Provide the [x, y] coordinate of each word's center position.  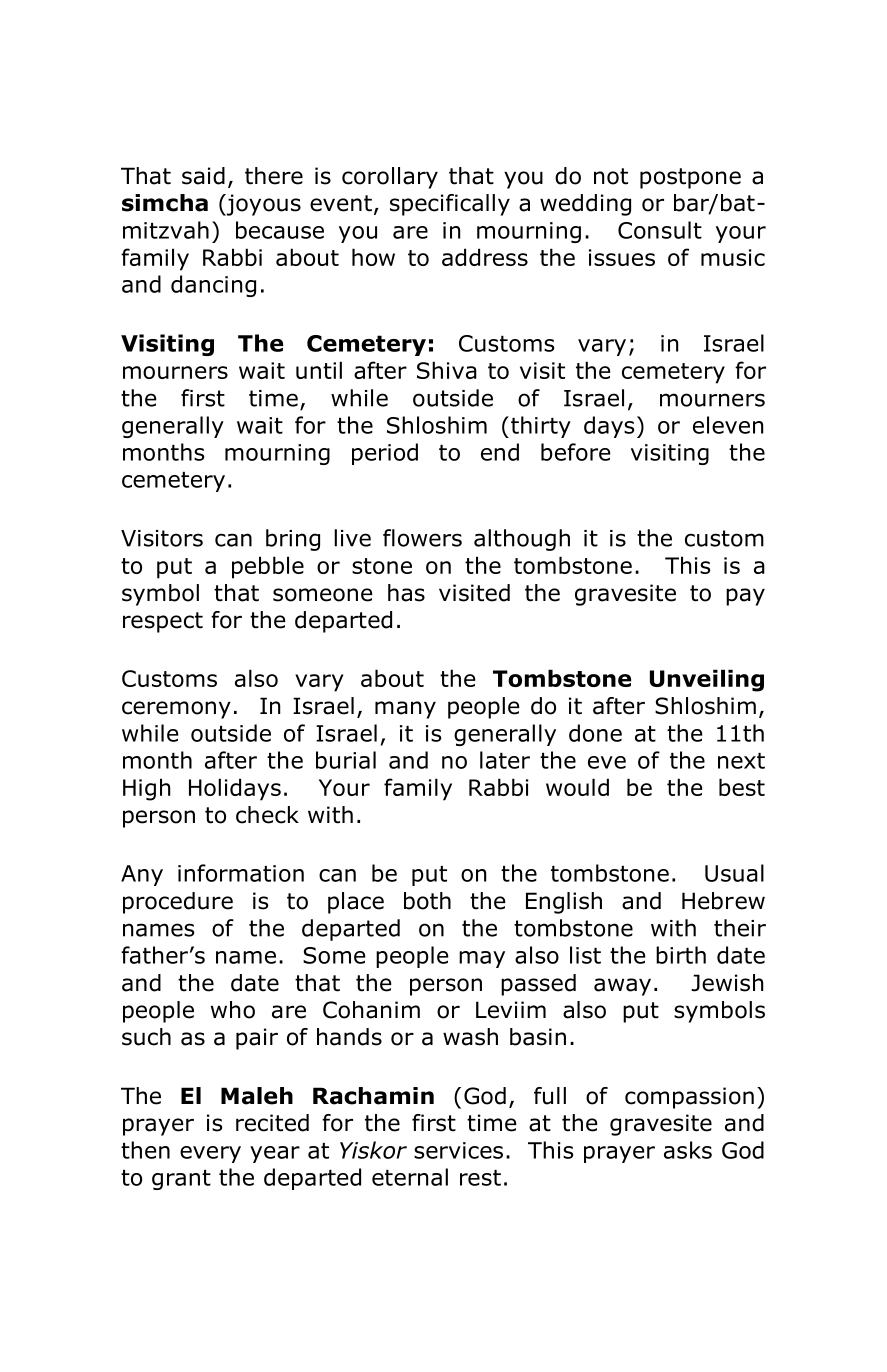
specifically [450, 205]
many [405, 710]
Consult [660, 230]
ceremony [176, 710]
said [203, 176]
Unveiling [707, 680]
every [210, 1154]
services [458, 1150]
